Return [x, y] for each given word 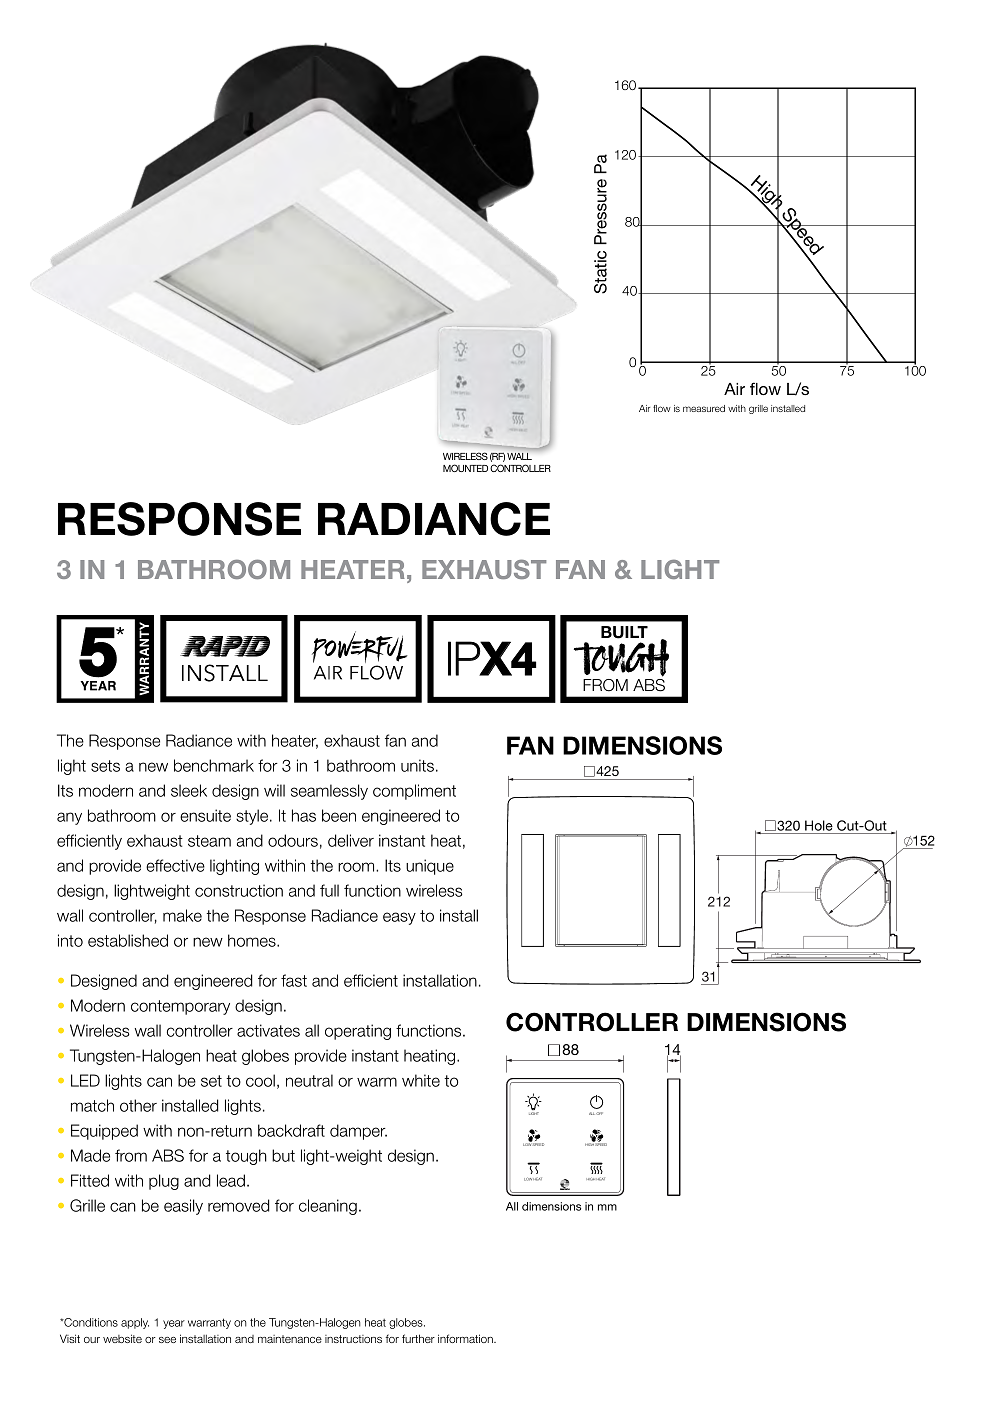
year [174, 1324]
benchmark [214, 765]
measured [704, 408]
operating [358, 1032]
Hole [819, 825]
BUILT [624, 632]
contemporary [180, 1007]
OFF [599, 1113]
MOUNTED [465, 468]
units [417, 765]
